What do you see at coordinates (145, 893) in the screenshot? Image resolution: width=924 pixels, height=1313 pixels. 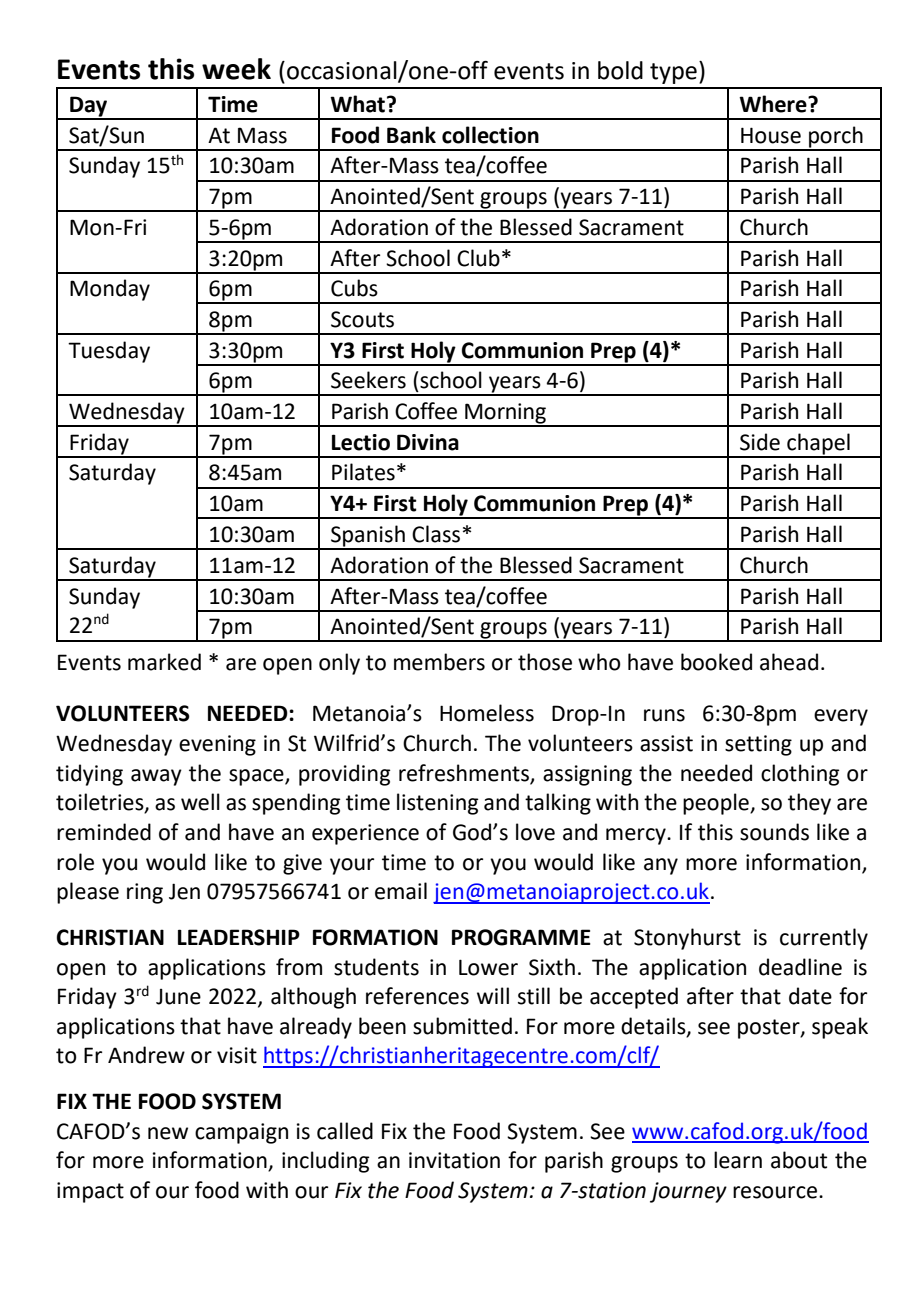 I see `ring` at bounding box center [145, 893].
